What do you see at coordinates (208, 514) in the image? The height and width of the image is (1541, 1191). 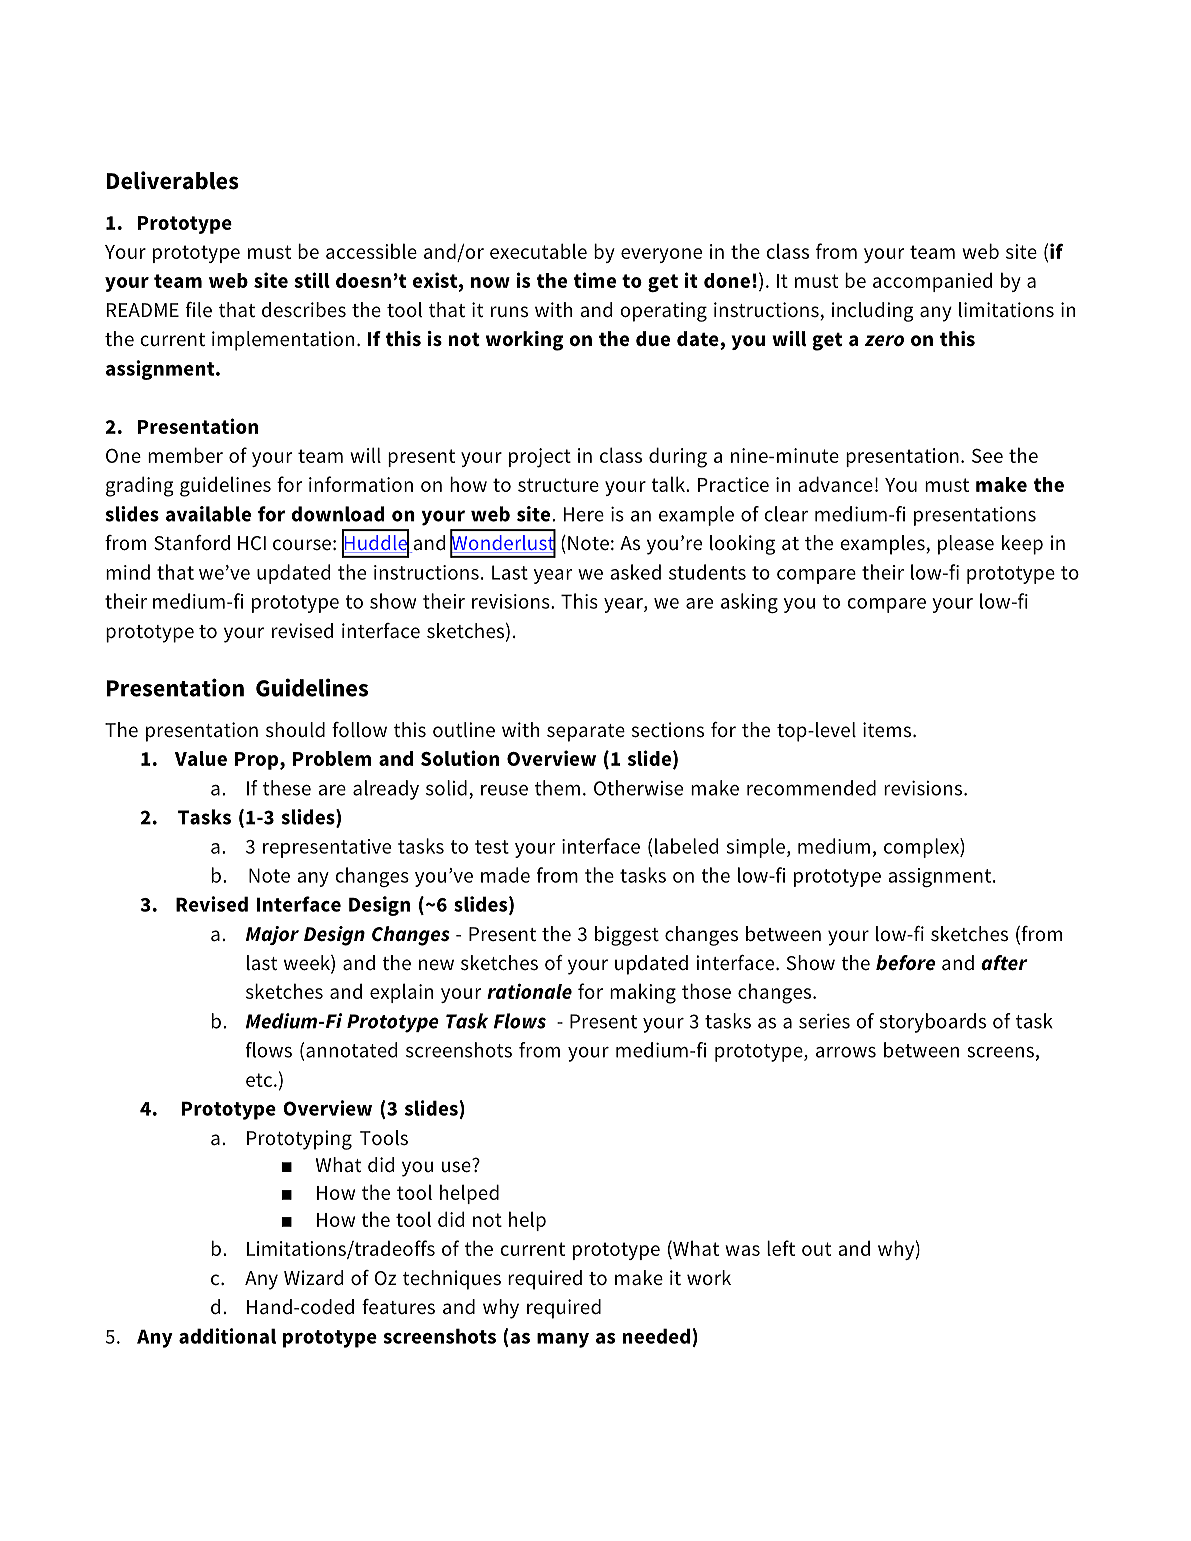 I see `available` at bounding box center [208, 514].
